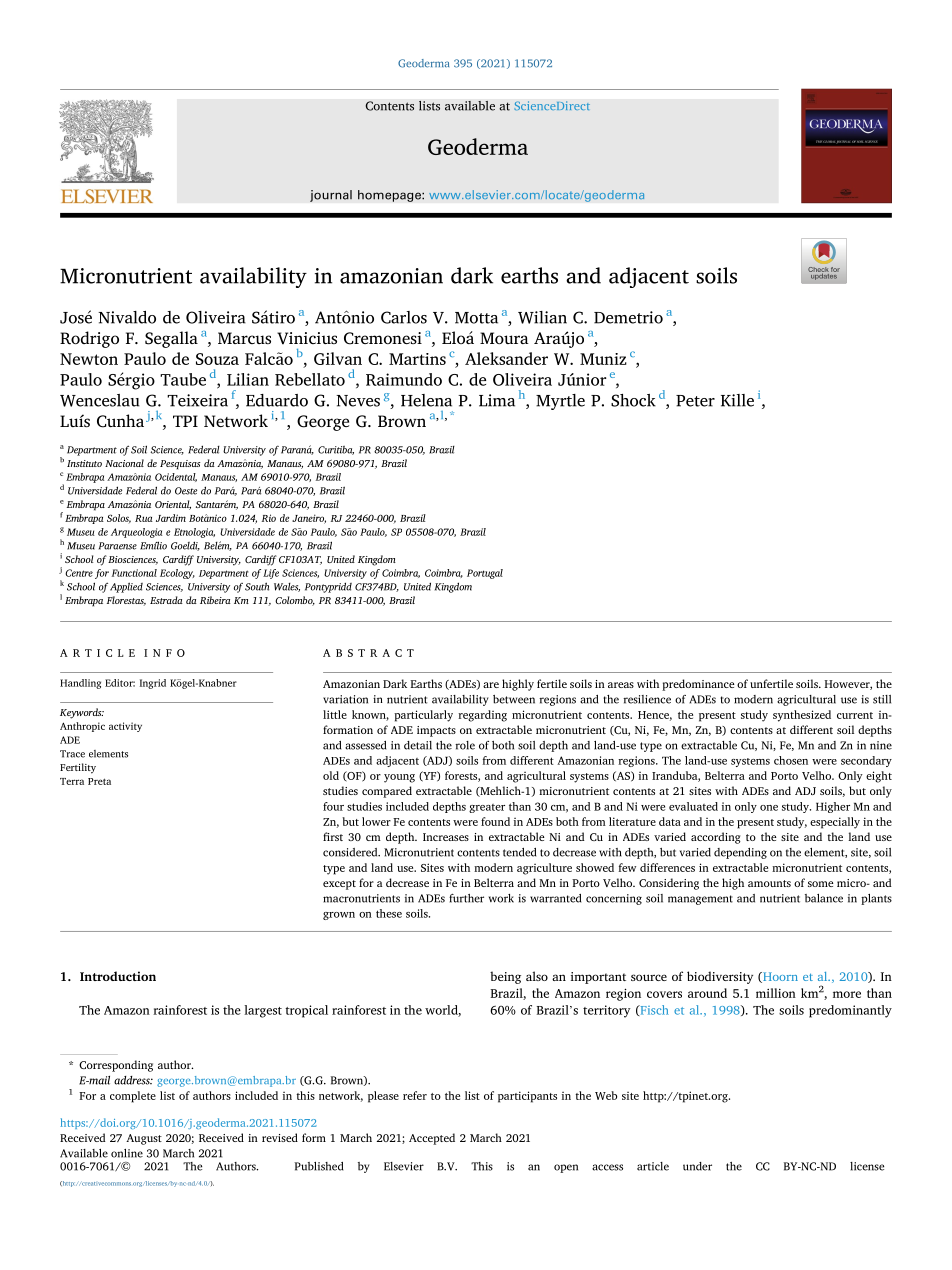  What do you see at coordinates (697, 1166) in the image?
I see `under` at bounding box center [697, 1166].
